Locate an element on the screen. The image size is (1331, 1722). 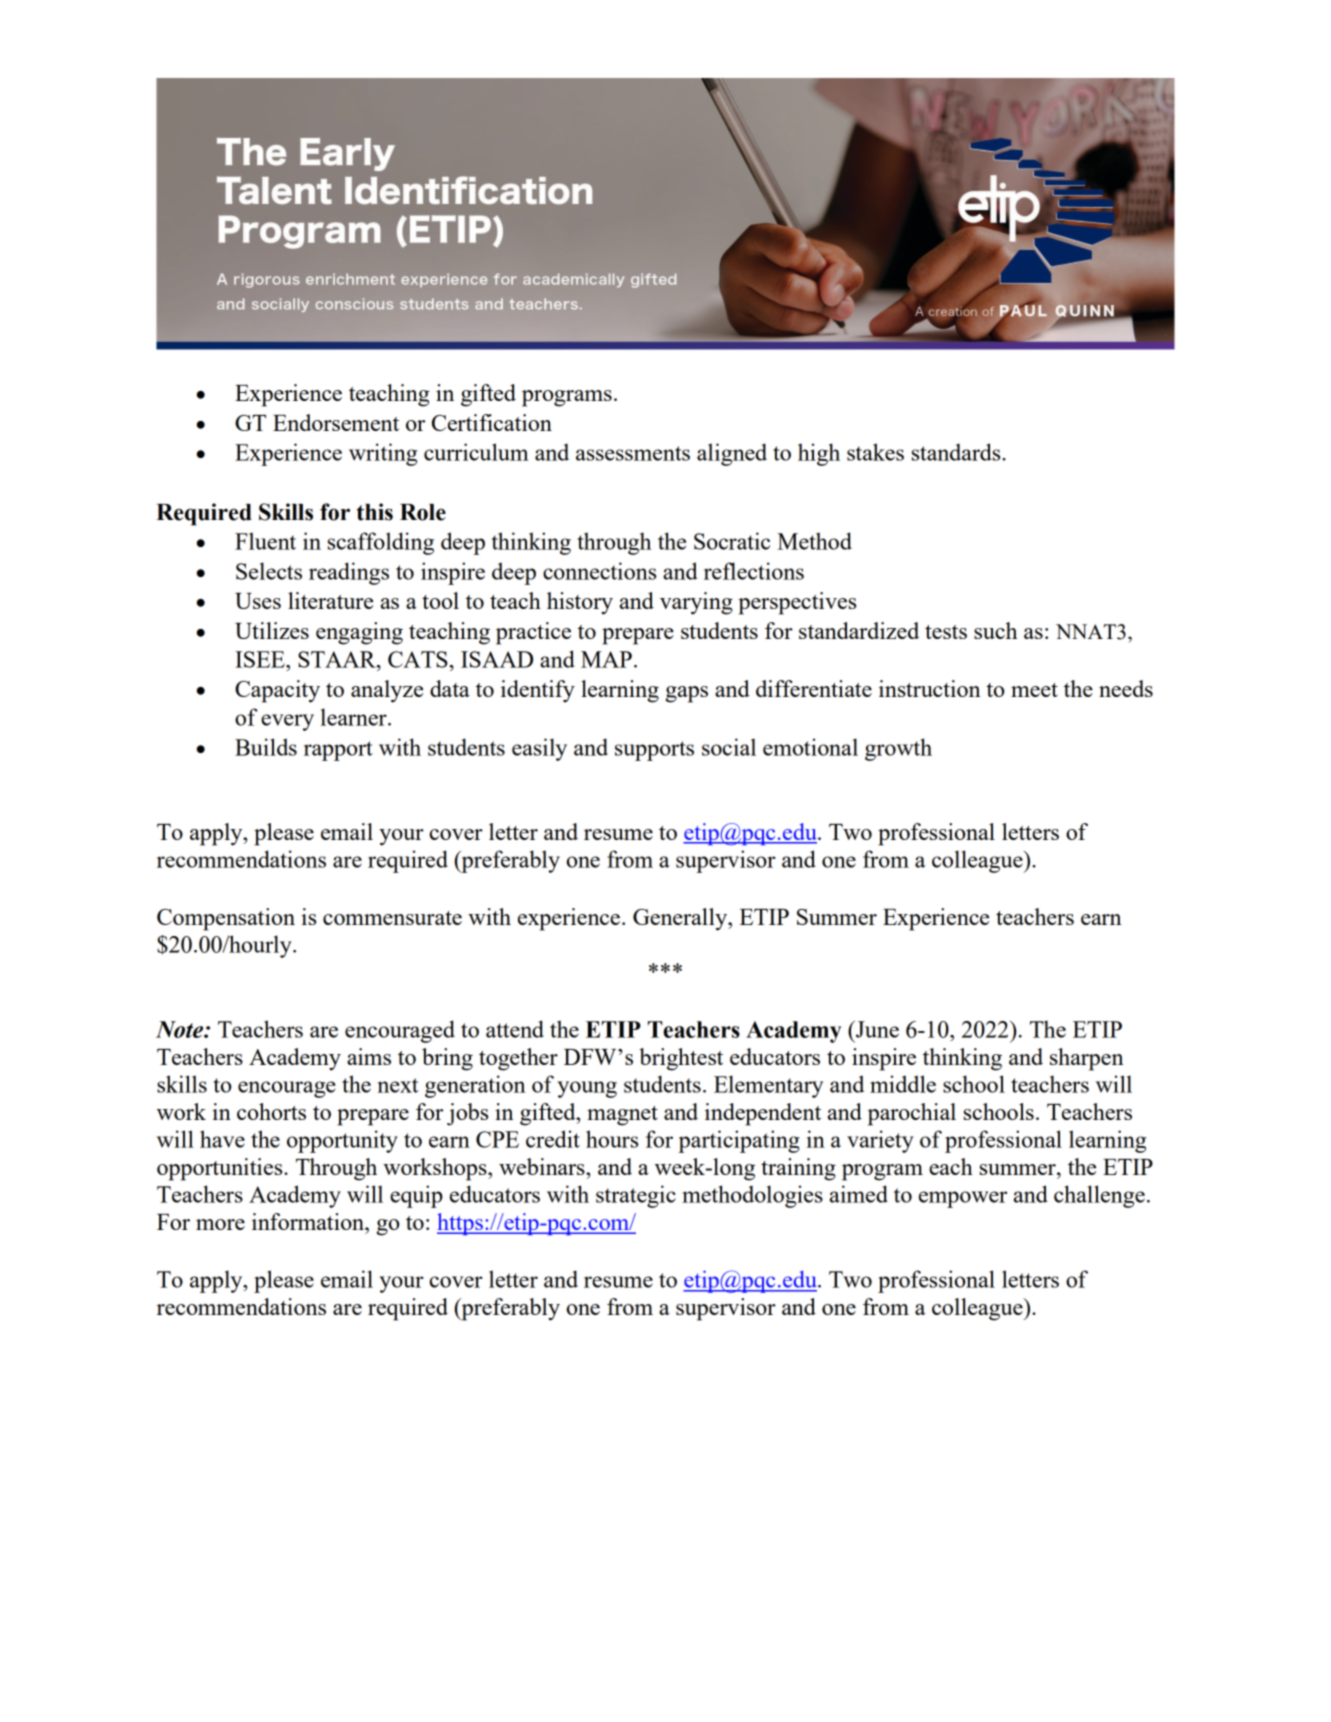
sharpen is located at coordinates (1087, 1059).
